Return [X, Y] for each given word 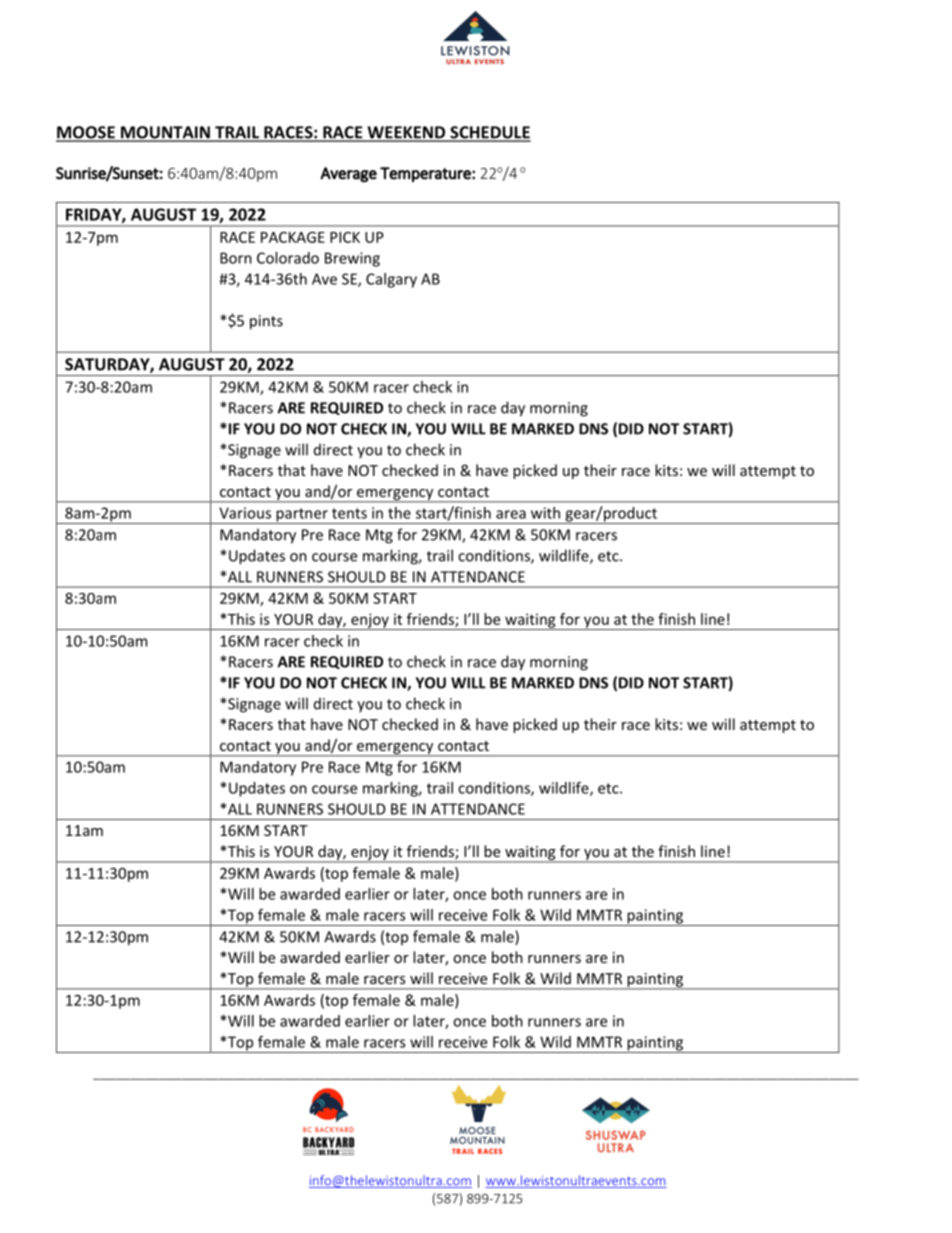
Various [245, 513]
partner [302, 516]
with [545, 513]
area [511, 514]
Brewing [352, 259]
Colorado [288, 258]
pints [266, 322]
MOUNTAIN [165, 133]
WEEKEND [406, 133]
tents [349, 513]
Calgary [391, 280]
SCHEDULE [489, 133]
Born [236, 258]
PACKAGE [293, 237]
